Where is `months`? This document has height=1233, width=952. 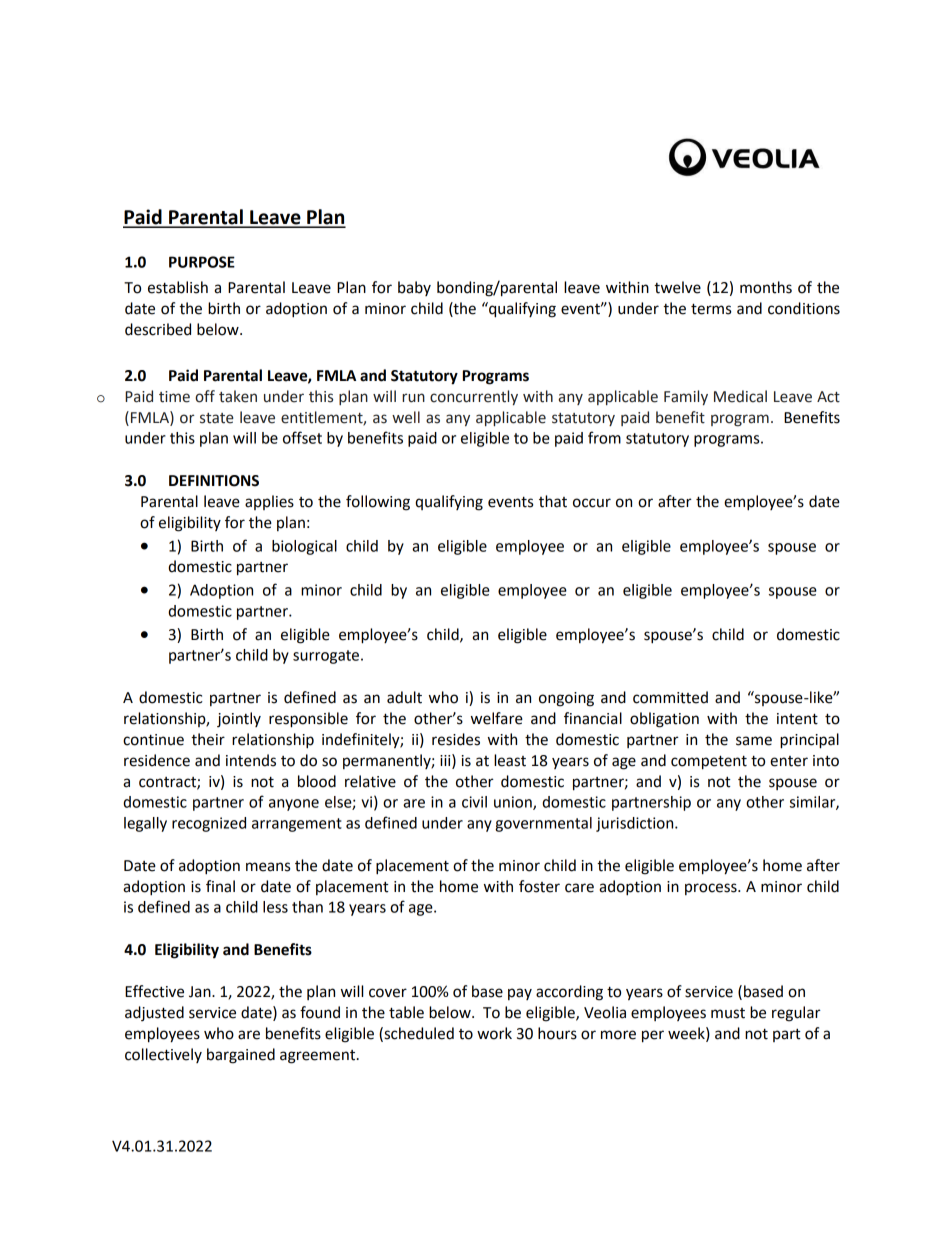
months is located at coordinates (766, 287).
